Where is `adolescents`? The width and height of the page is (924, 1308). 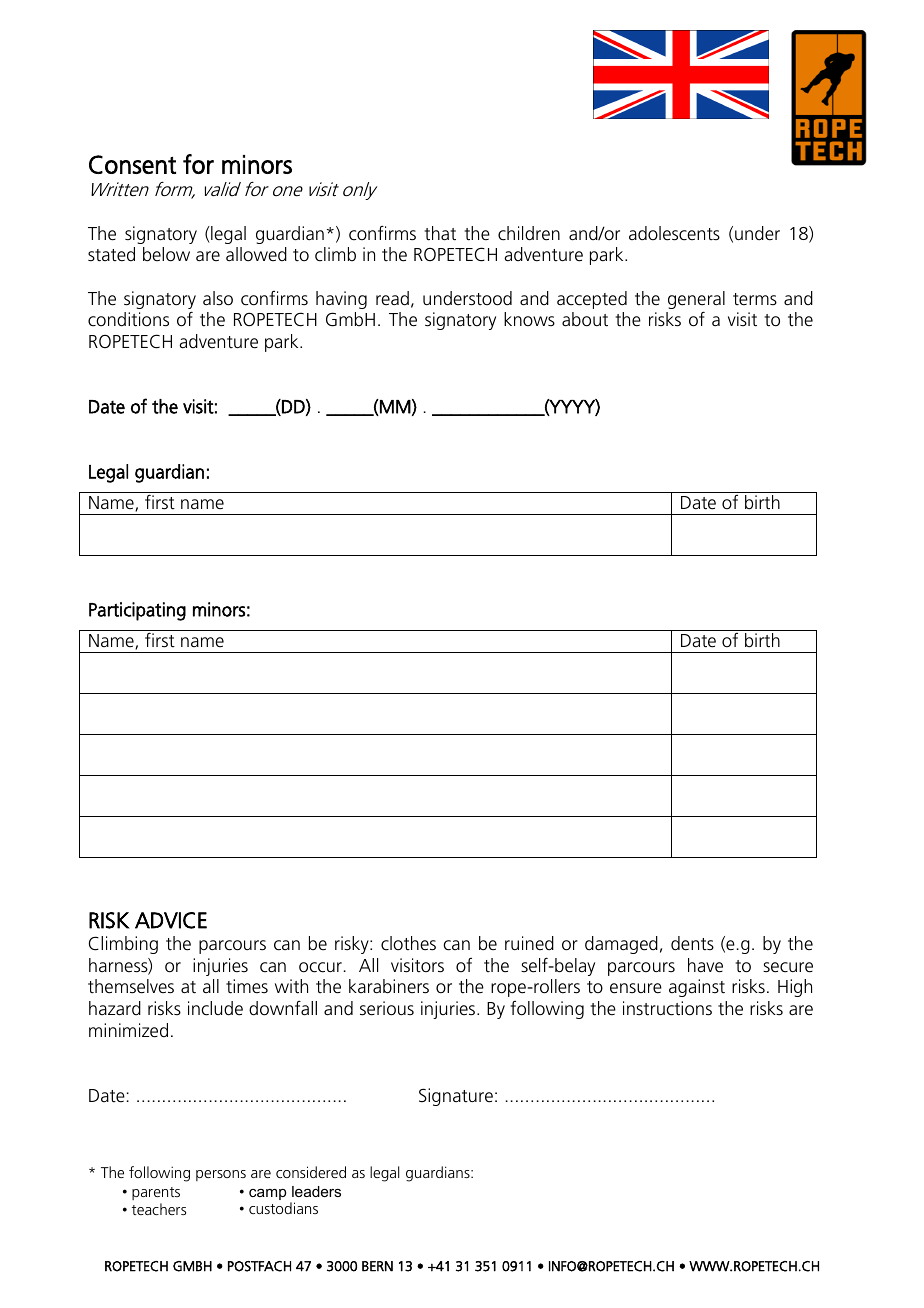 adolescents is located at coordinates (674, 233).
